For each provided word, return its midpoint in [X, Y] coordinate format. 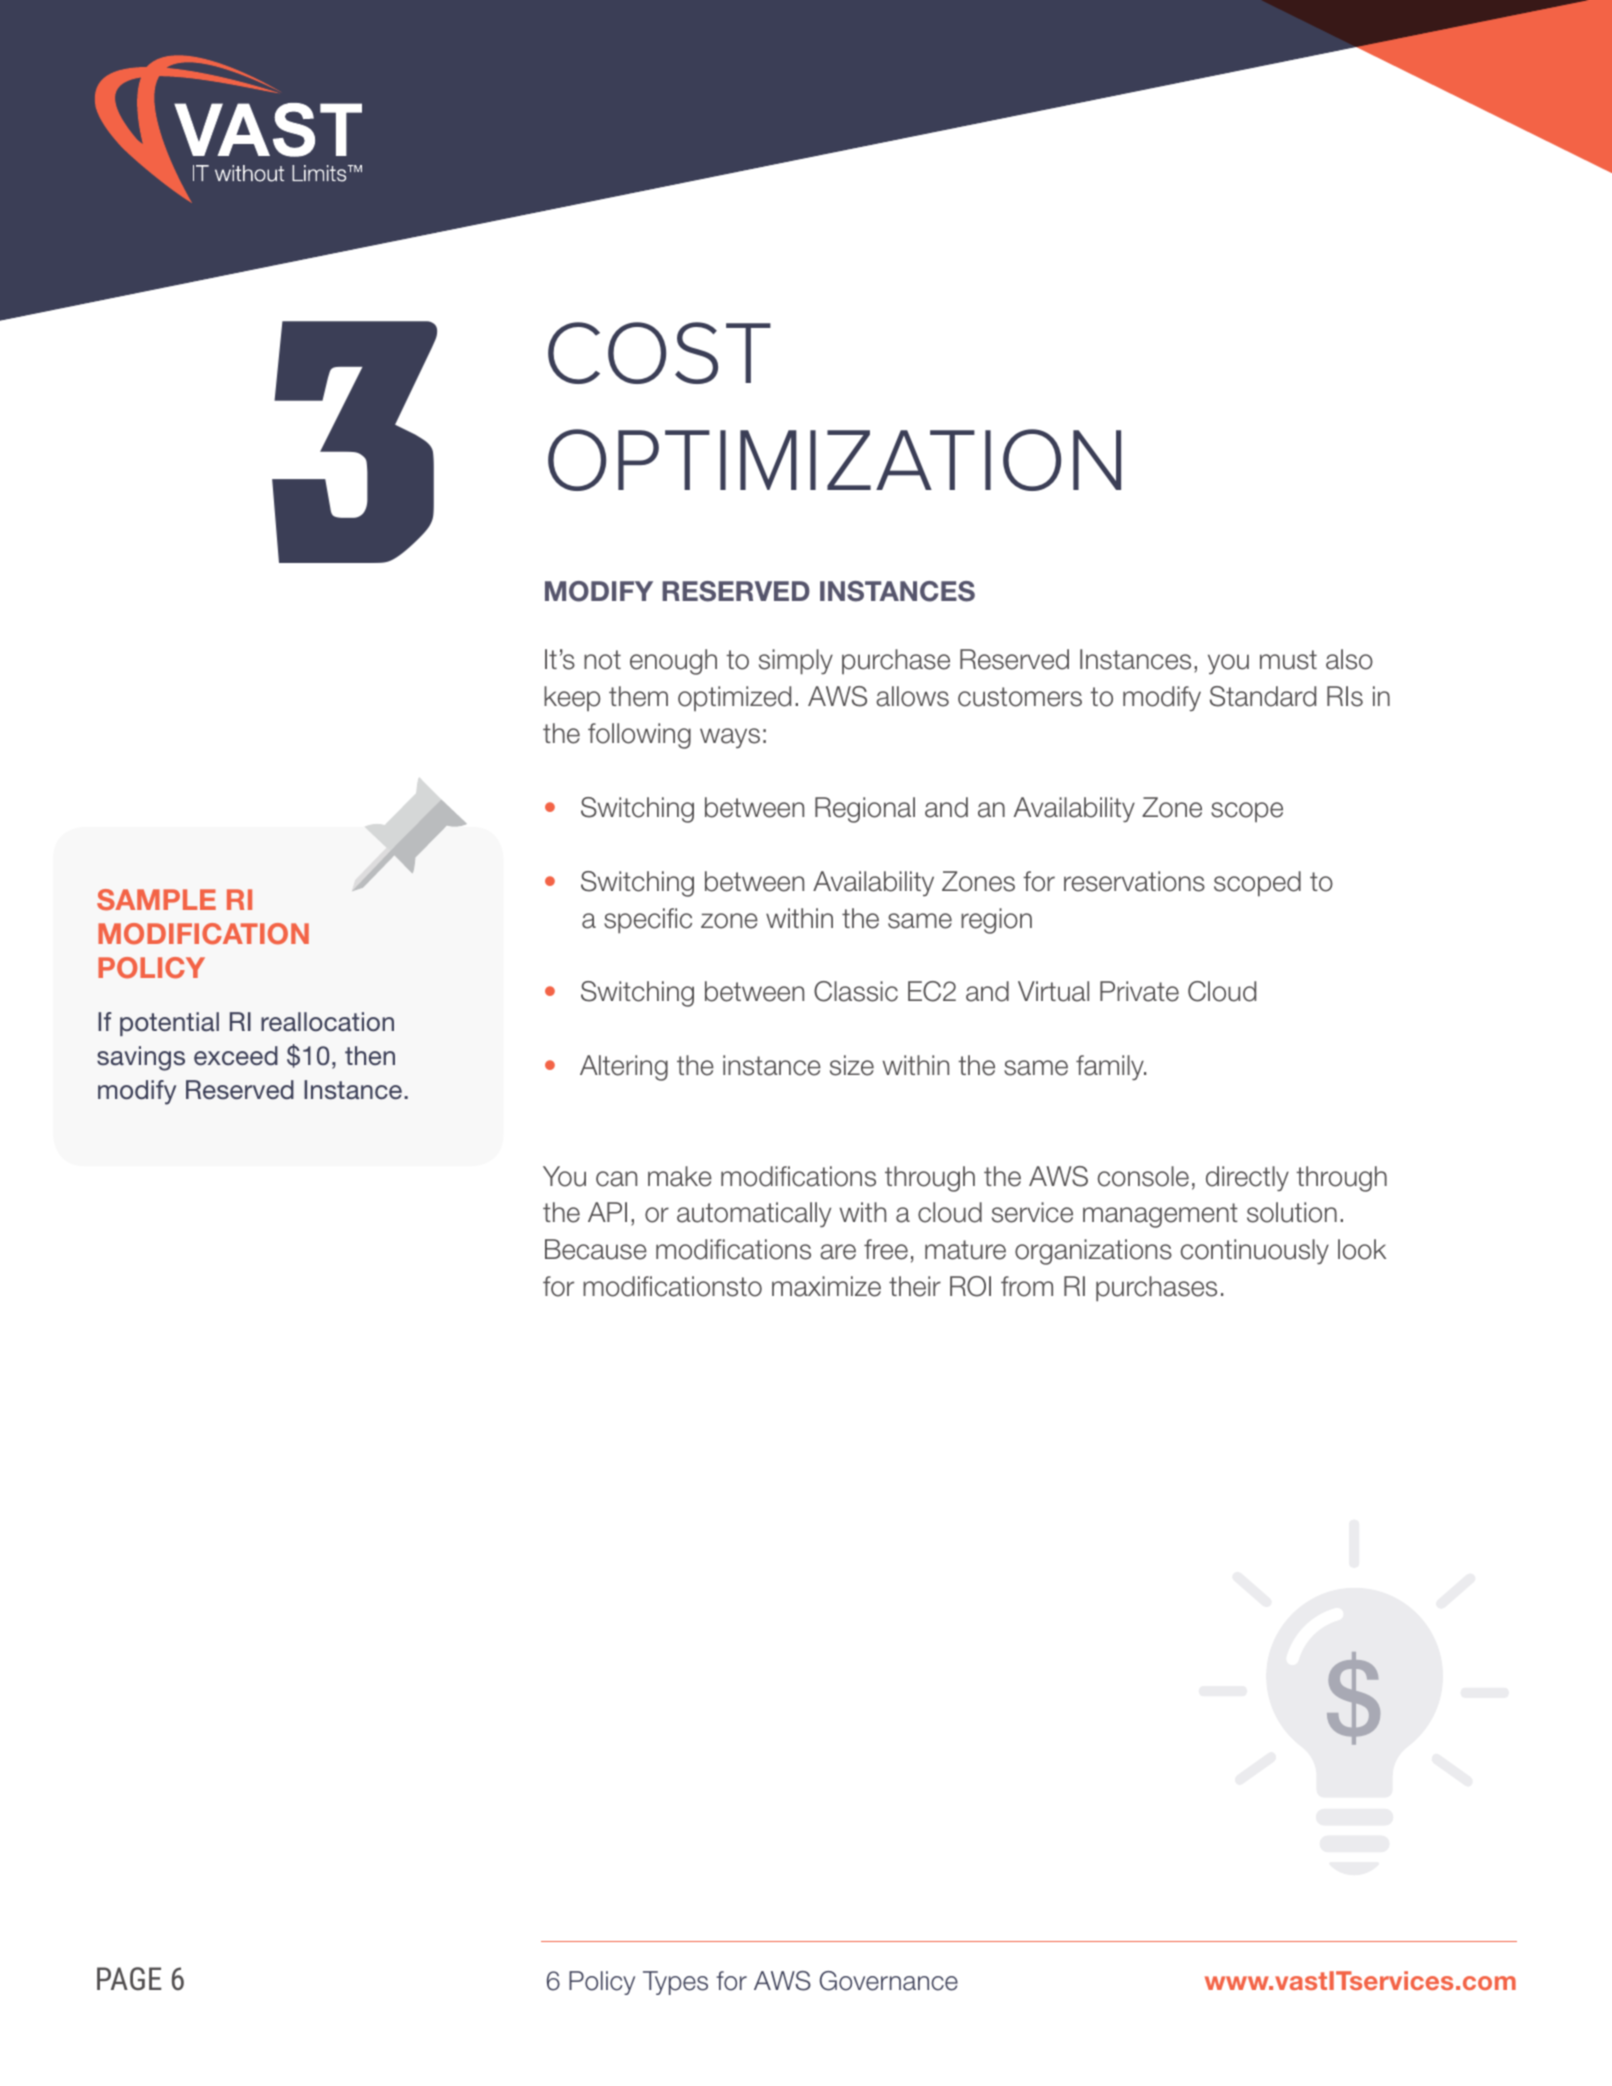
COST [659, 353]
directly [1247, 1178]
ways [730, 738]
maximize [826, 1286]
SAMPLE [156, 900]
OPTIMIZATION [834, 460]
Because [596, 1249]
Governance [889, 1981]
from [1027, 1286]
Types [675, 1983]
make [680, 1176]
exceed [236, 1056]
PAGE [129, 1979]
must [1288, 660]
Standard [1263, 696]
